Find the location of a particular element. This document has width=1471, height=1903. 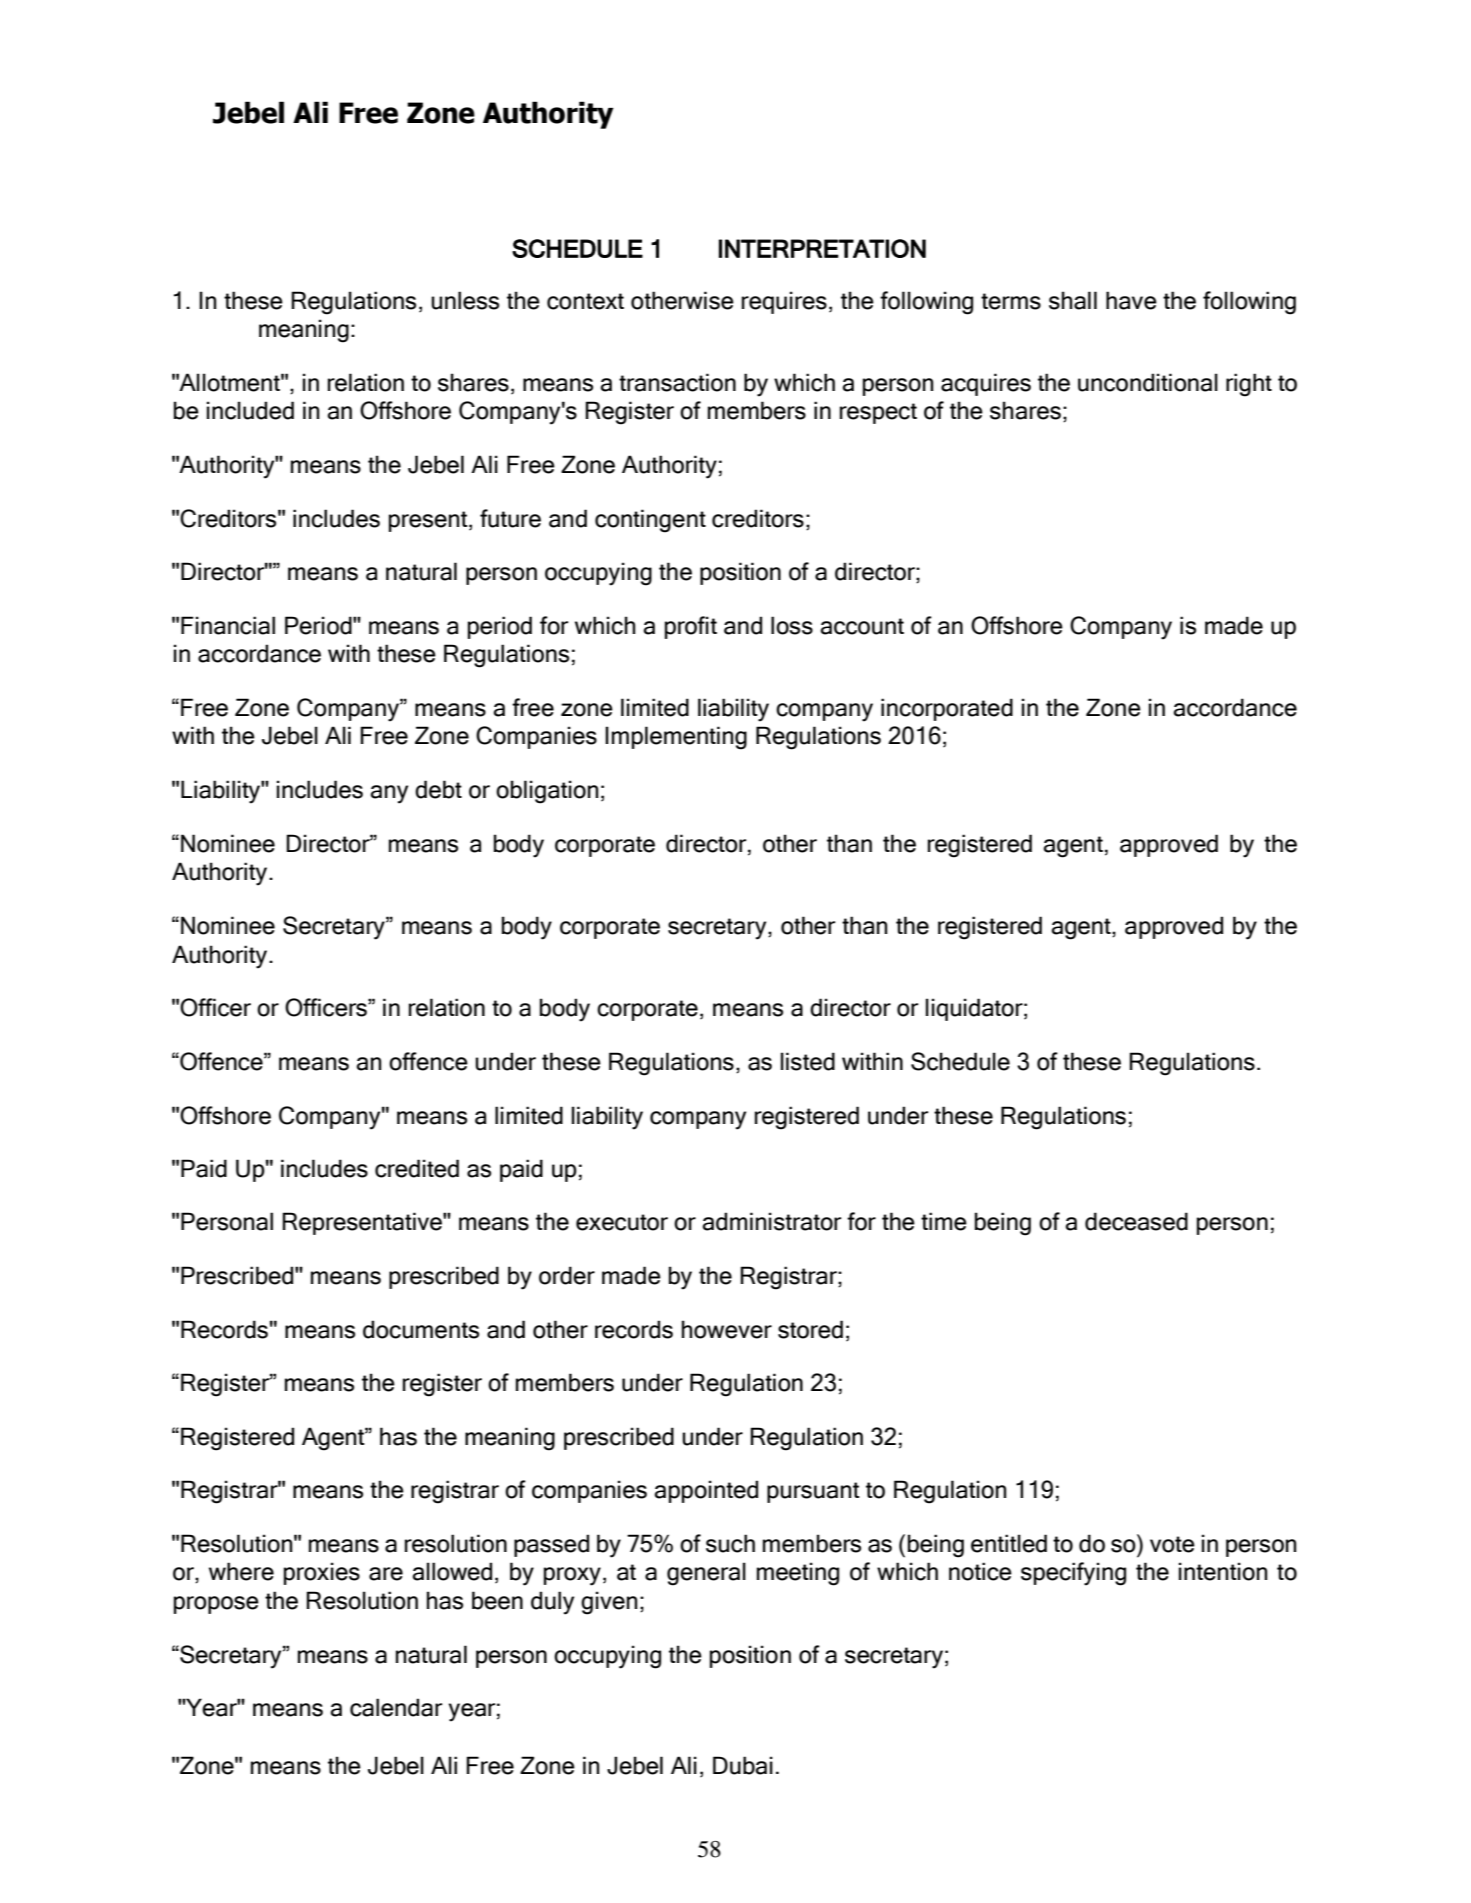

specifying is located at coordinates (1073, 1574).
